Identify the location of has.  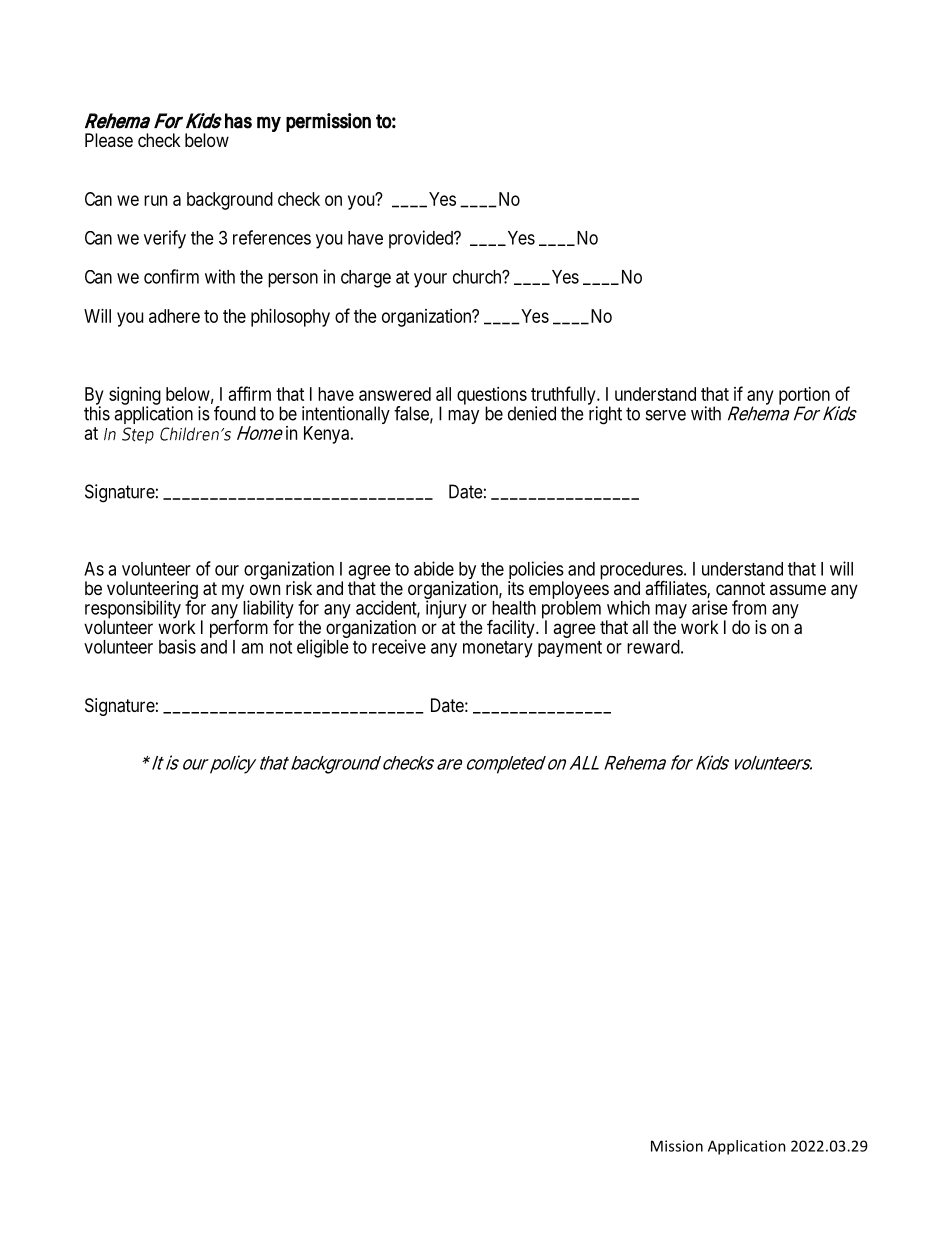
(238, 121).
